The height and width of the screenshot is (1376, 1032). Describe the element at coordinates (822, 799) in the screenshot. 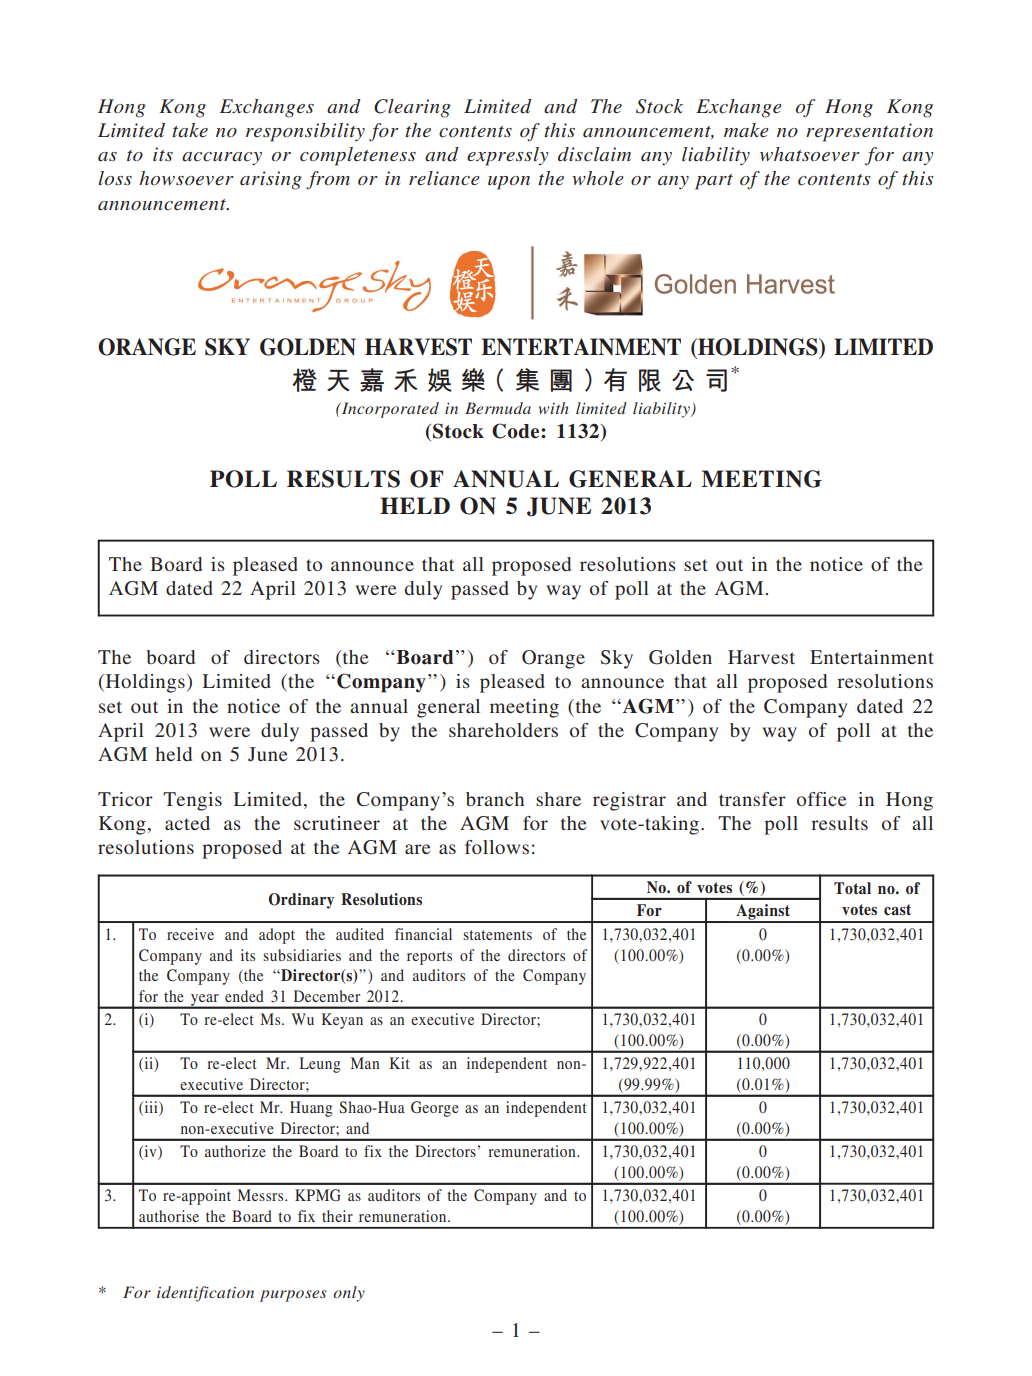

I see `office` at that location.
